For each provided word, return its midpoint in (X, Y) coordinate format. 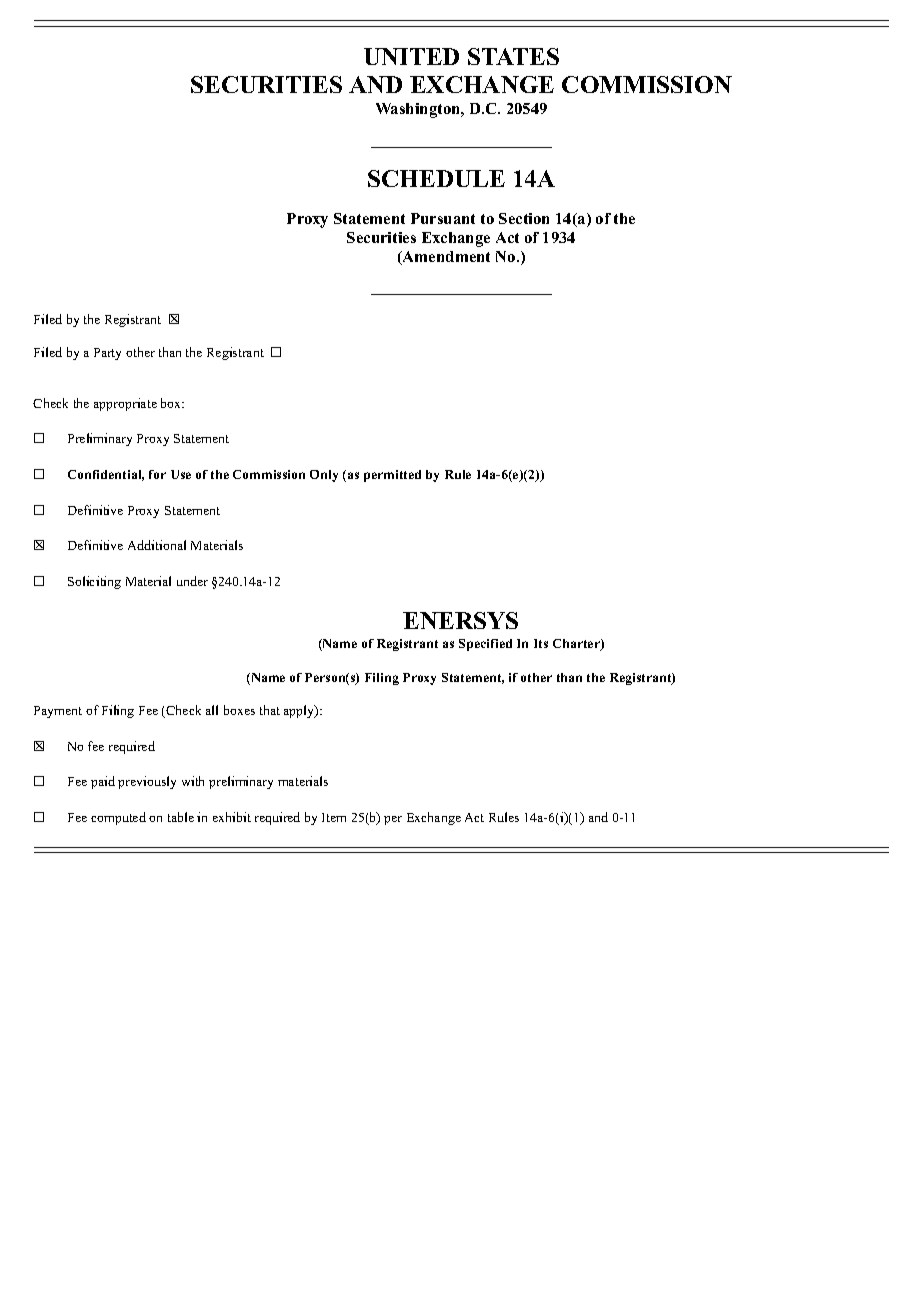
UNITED (411, 56)
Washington (419, 110)
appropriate (125, 404)
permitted (392, 476)
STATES (513, 56)
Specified (485, 645)
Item (334, 817)
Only (324, 476)
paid (103, 782)
